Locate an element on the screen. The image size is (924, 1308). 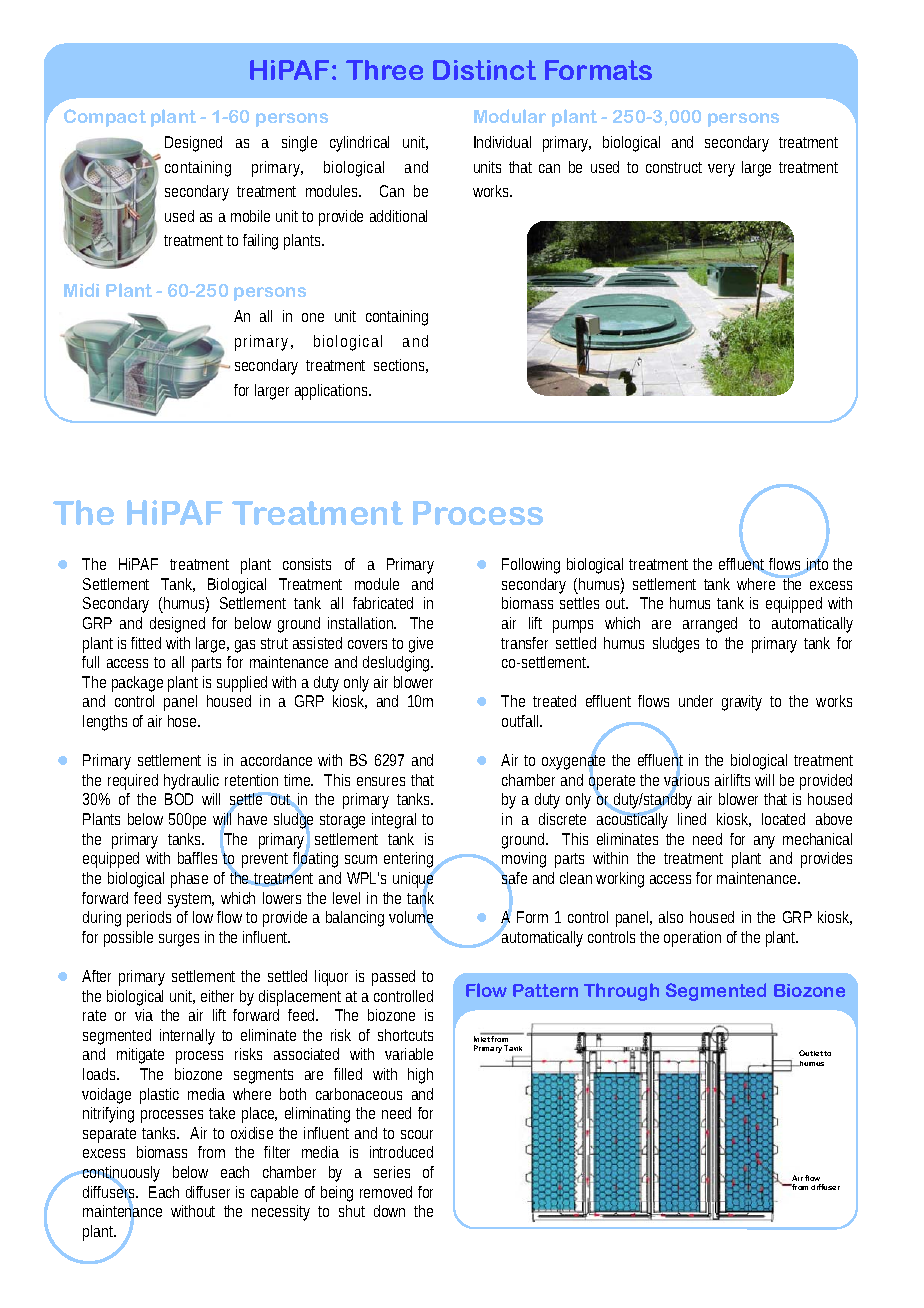
introduced is located at coordinates (401, 1152).
